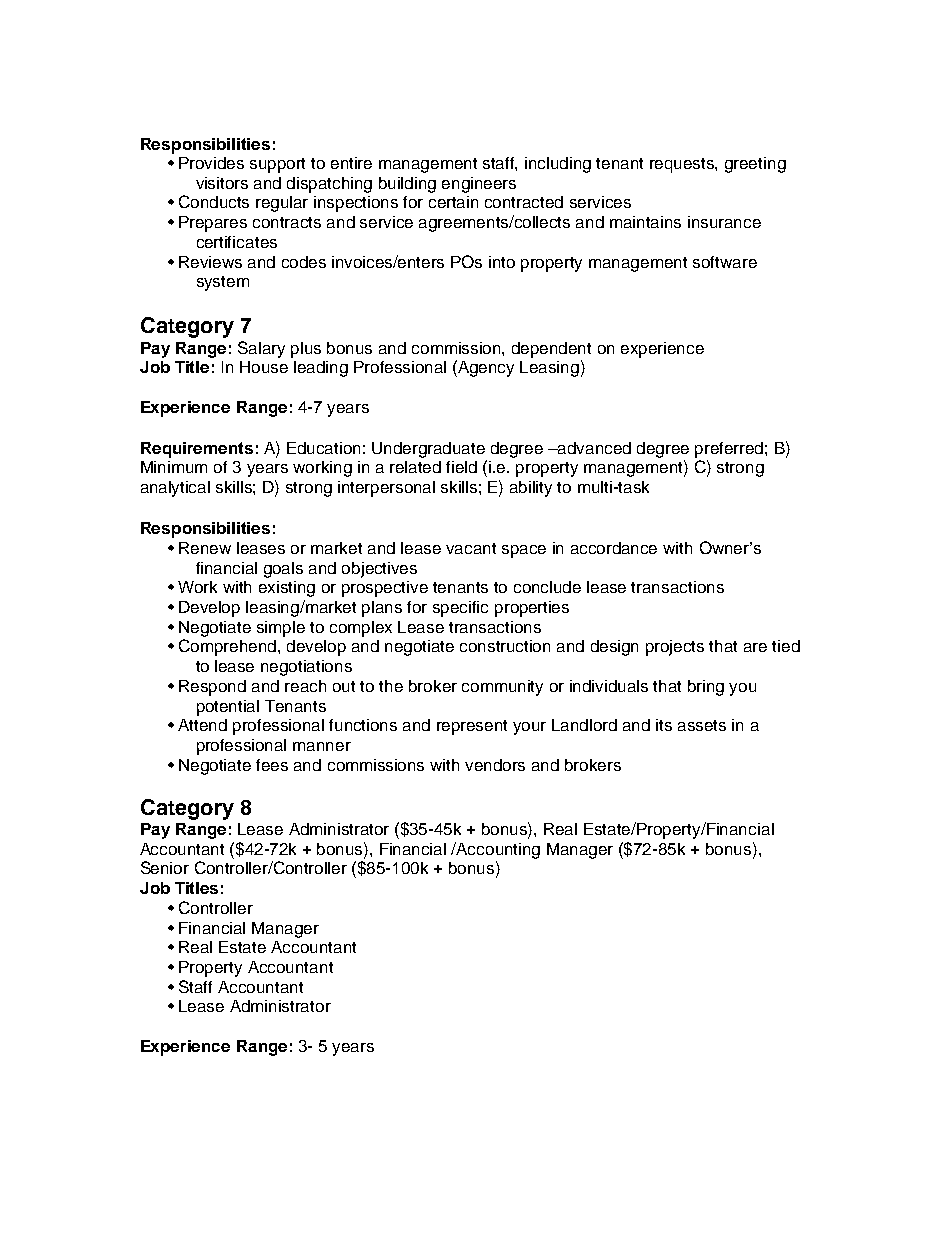  What do you see at coordinates (614, 548) in the page?
I see `accordance` at bounding box center [614, 548].
